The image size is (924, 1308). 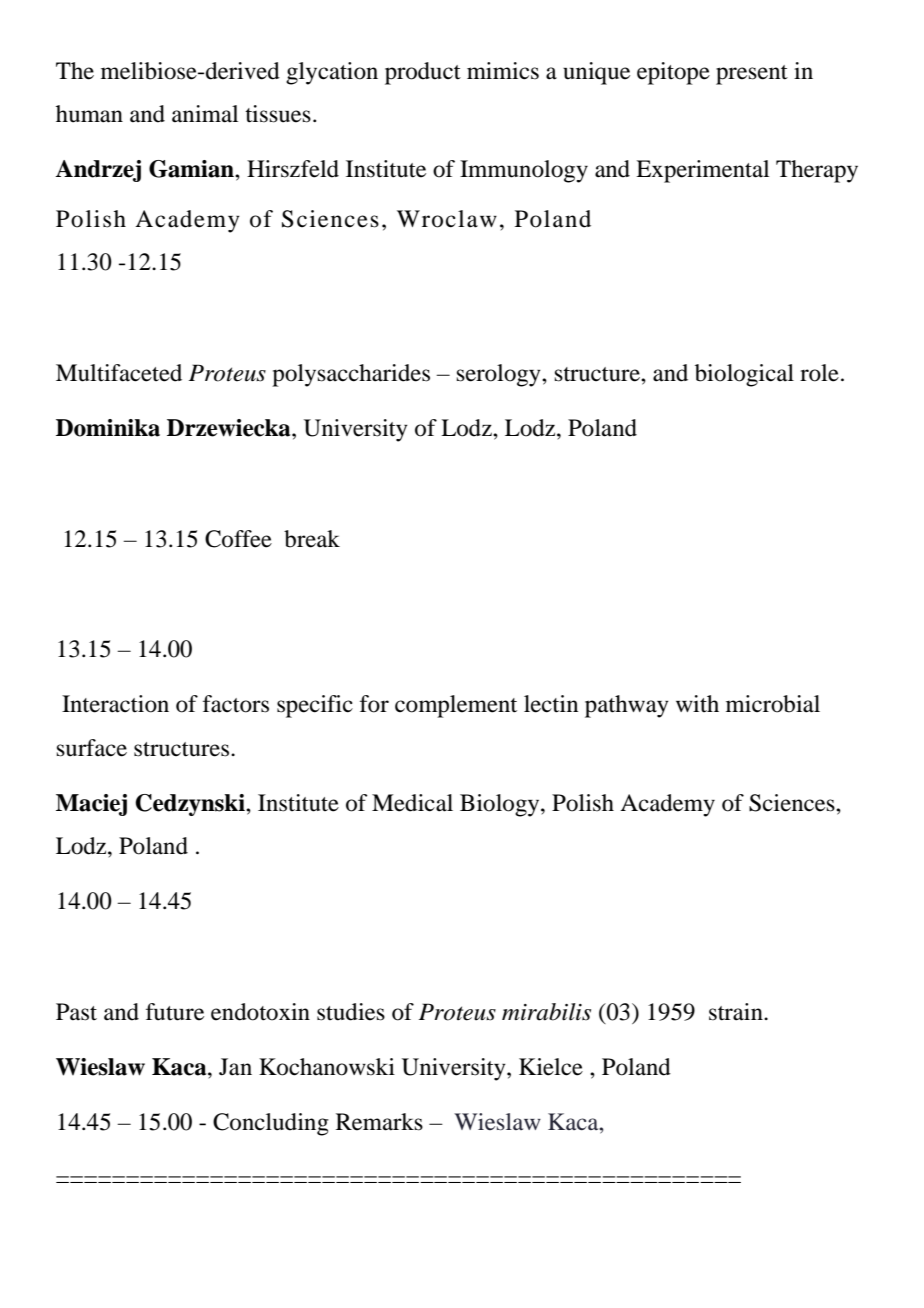 I want to click on present, so click(x=752, y=75).
